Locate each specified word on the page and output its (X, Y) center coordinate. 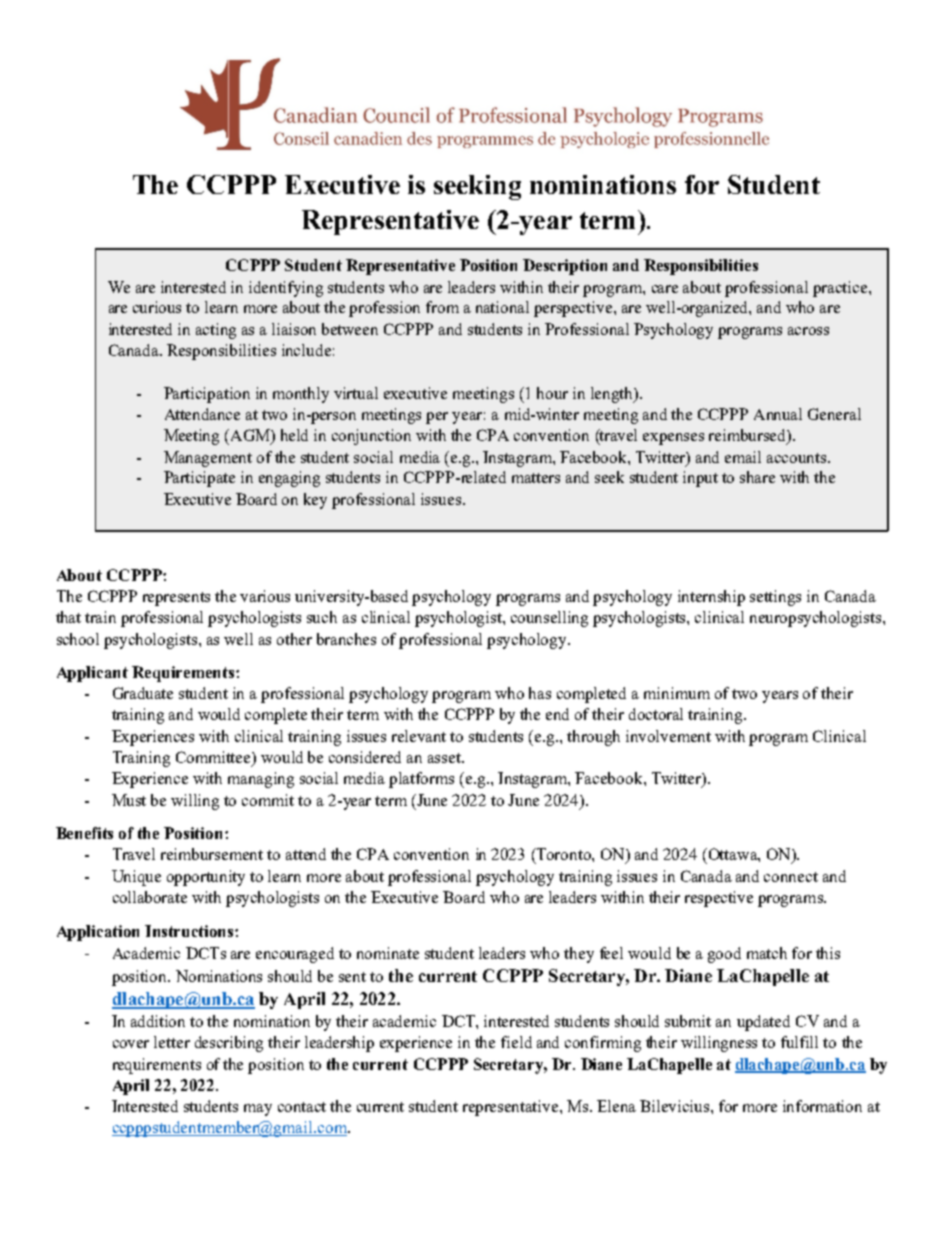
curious (157, 307)
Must (129, 800)
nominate (388, 953)
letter (172, 1042)
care (665, 289)
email (743, 457)
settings (775, 598)
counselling (549, 619)
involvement (668, 736)
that (68, 617)
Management (208, 459)
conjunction (371, 437)
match (767, 953)
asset (445, 758)
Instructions (190, 931)
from (442, 307)
